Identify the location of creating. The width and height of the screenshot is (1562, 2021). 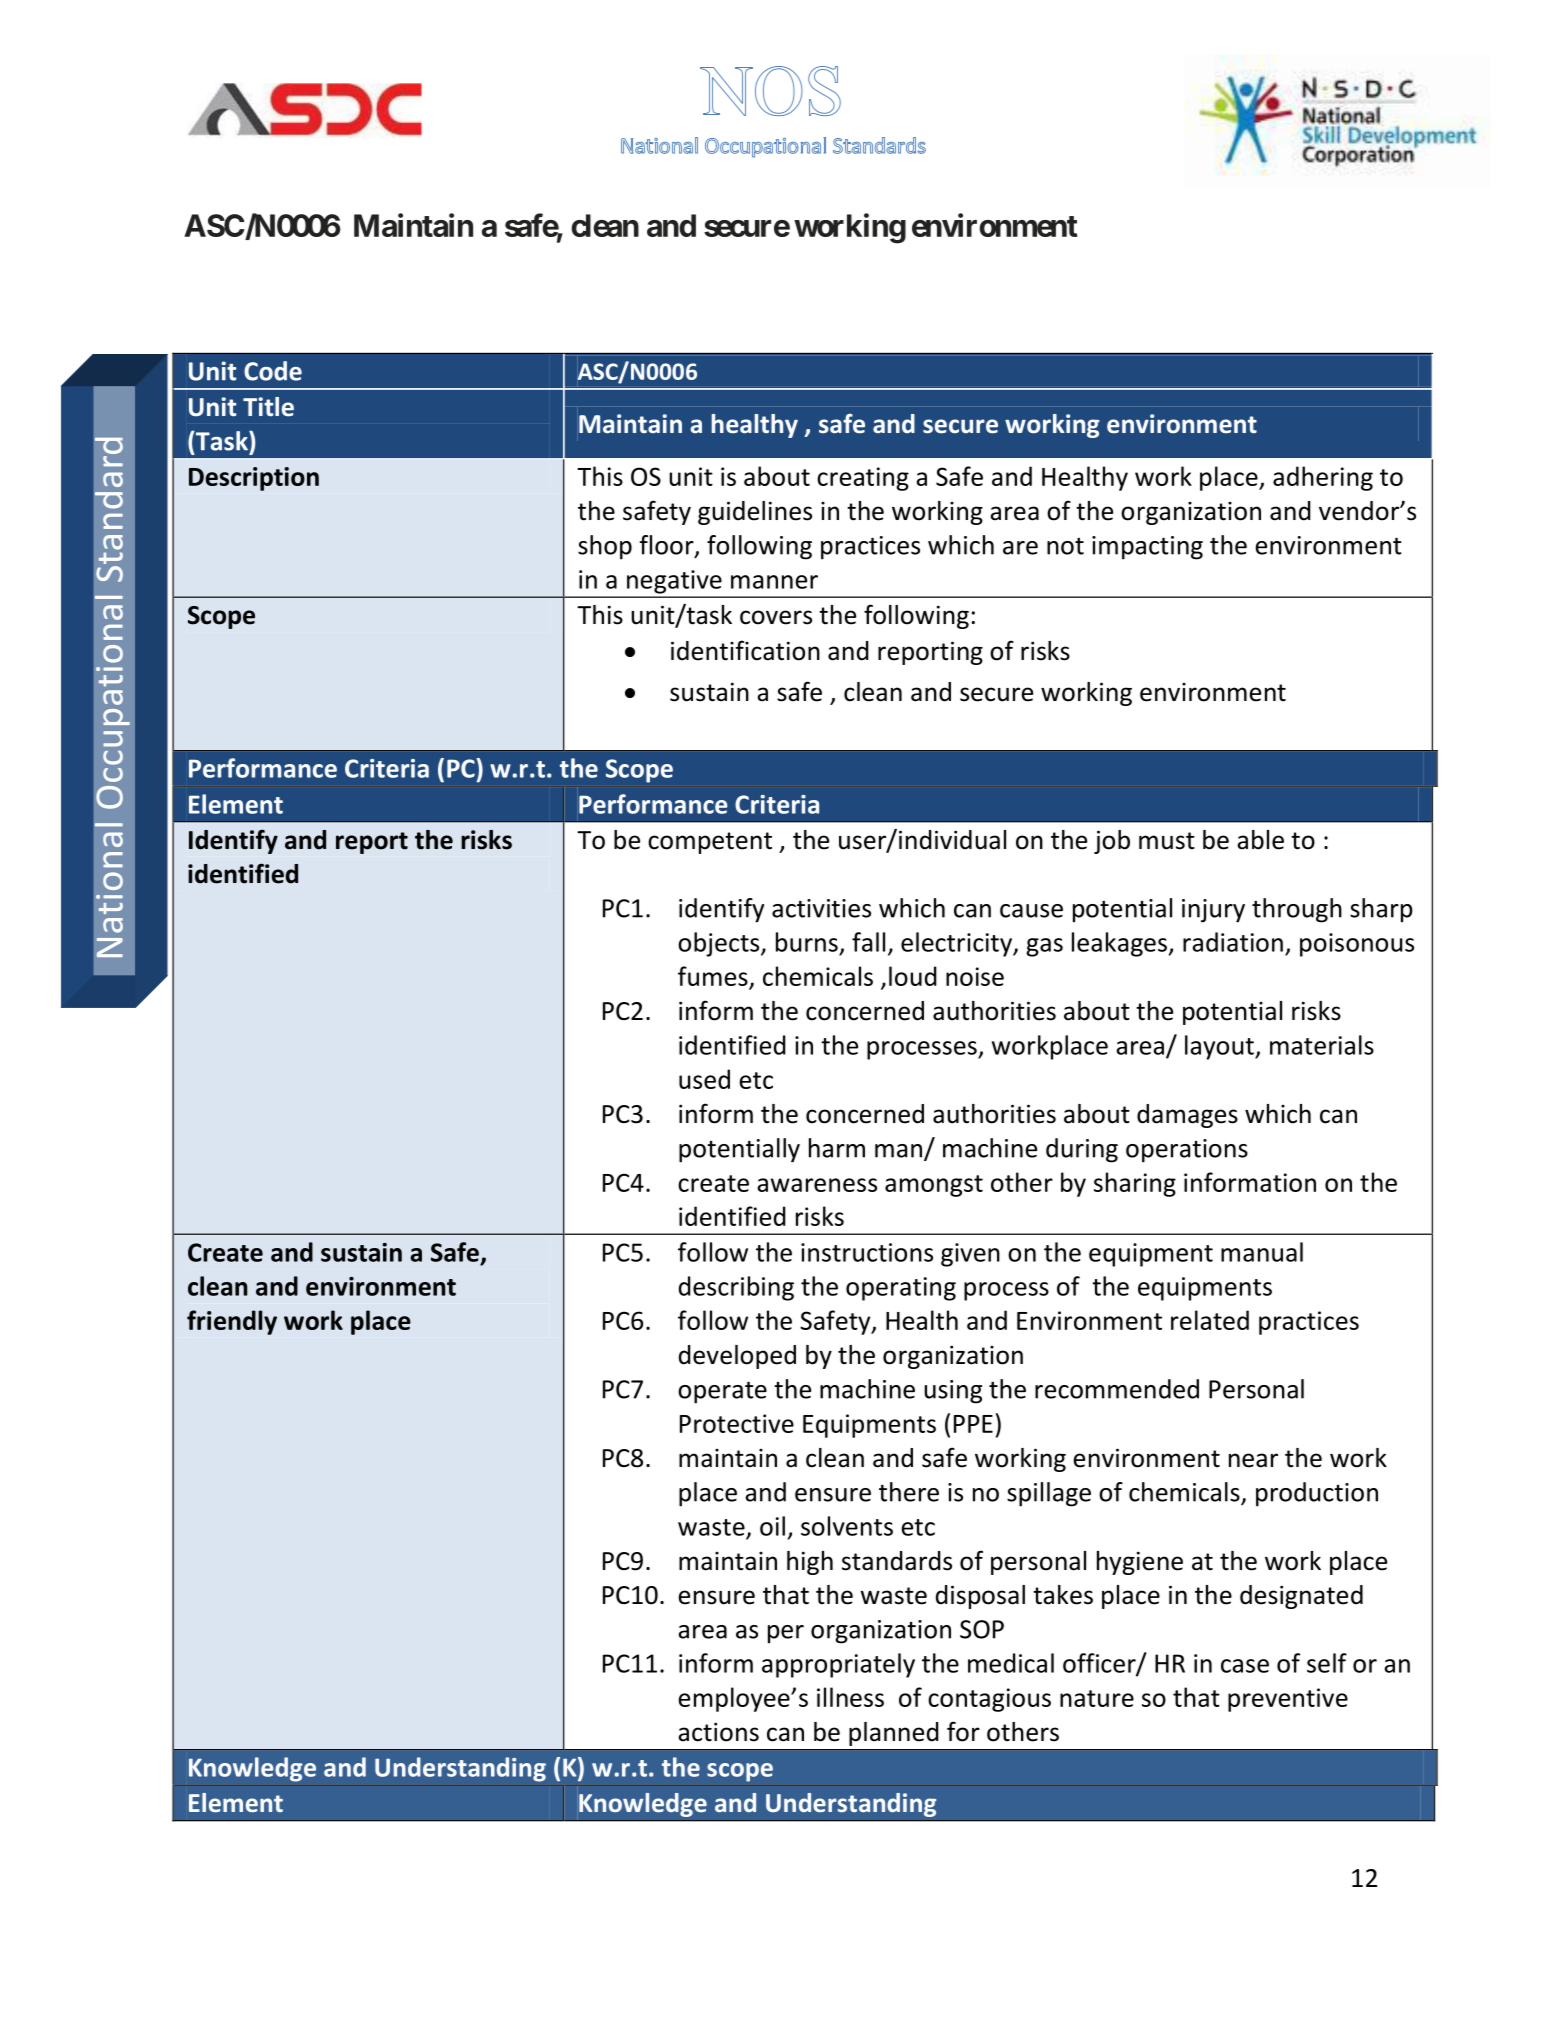
(863, 479).
